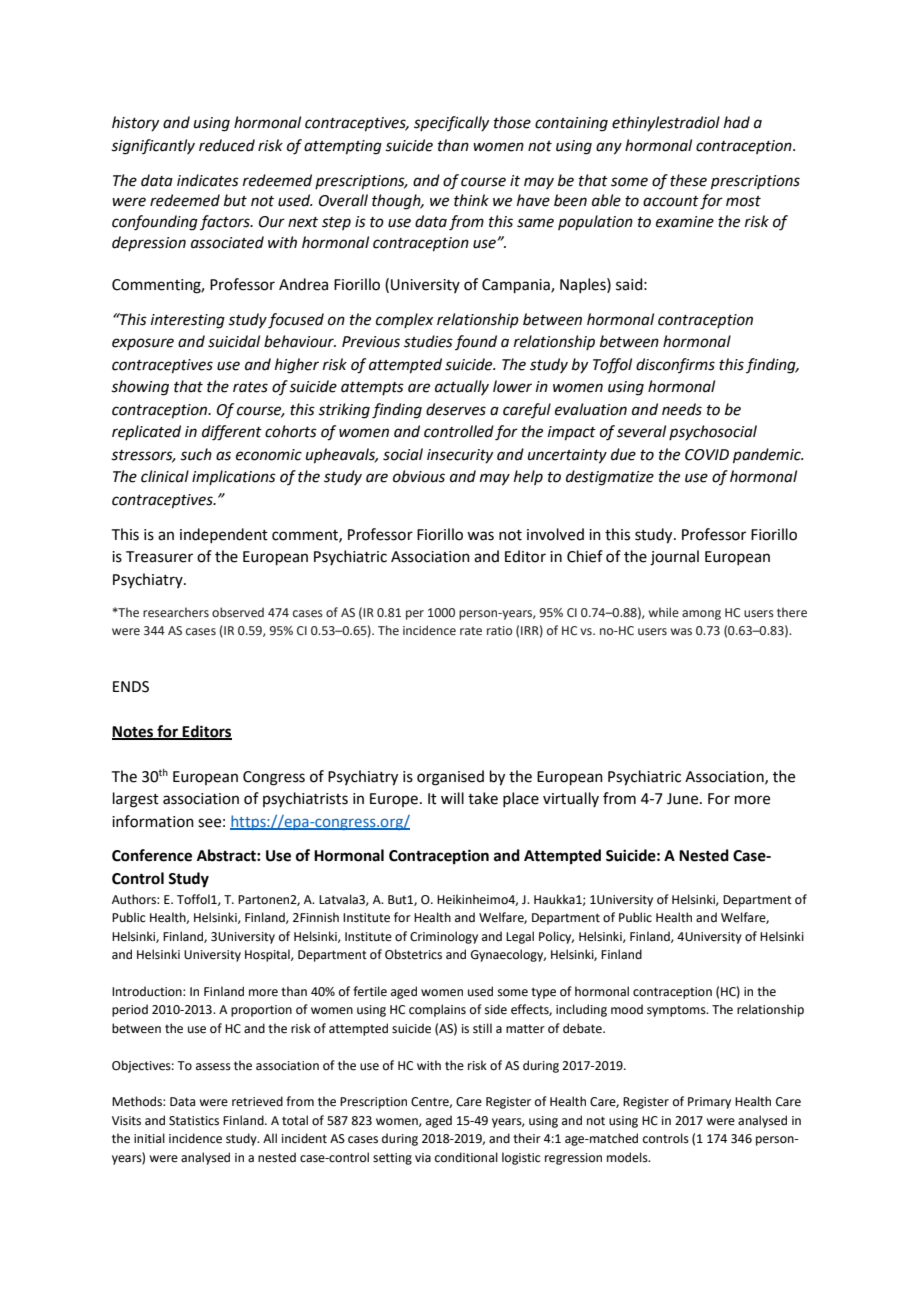  What do you see at coordinates (682, 409) in the screenshot?
I see `needs` at bounding box center [682, 409].
